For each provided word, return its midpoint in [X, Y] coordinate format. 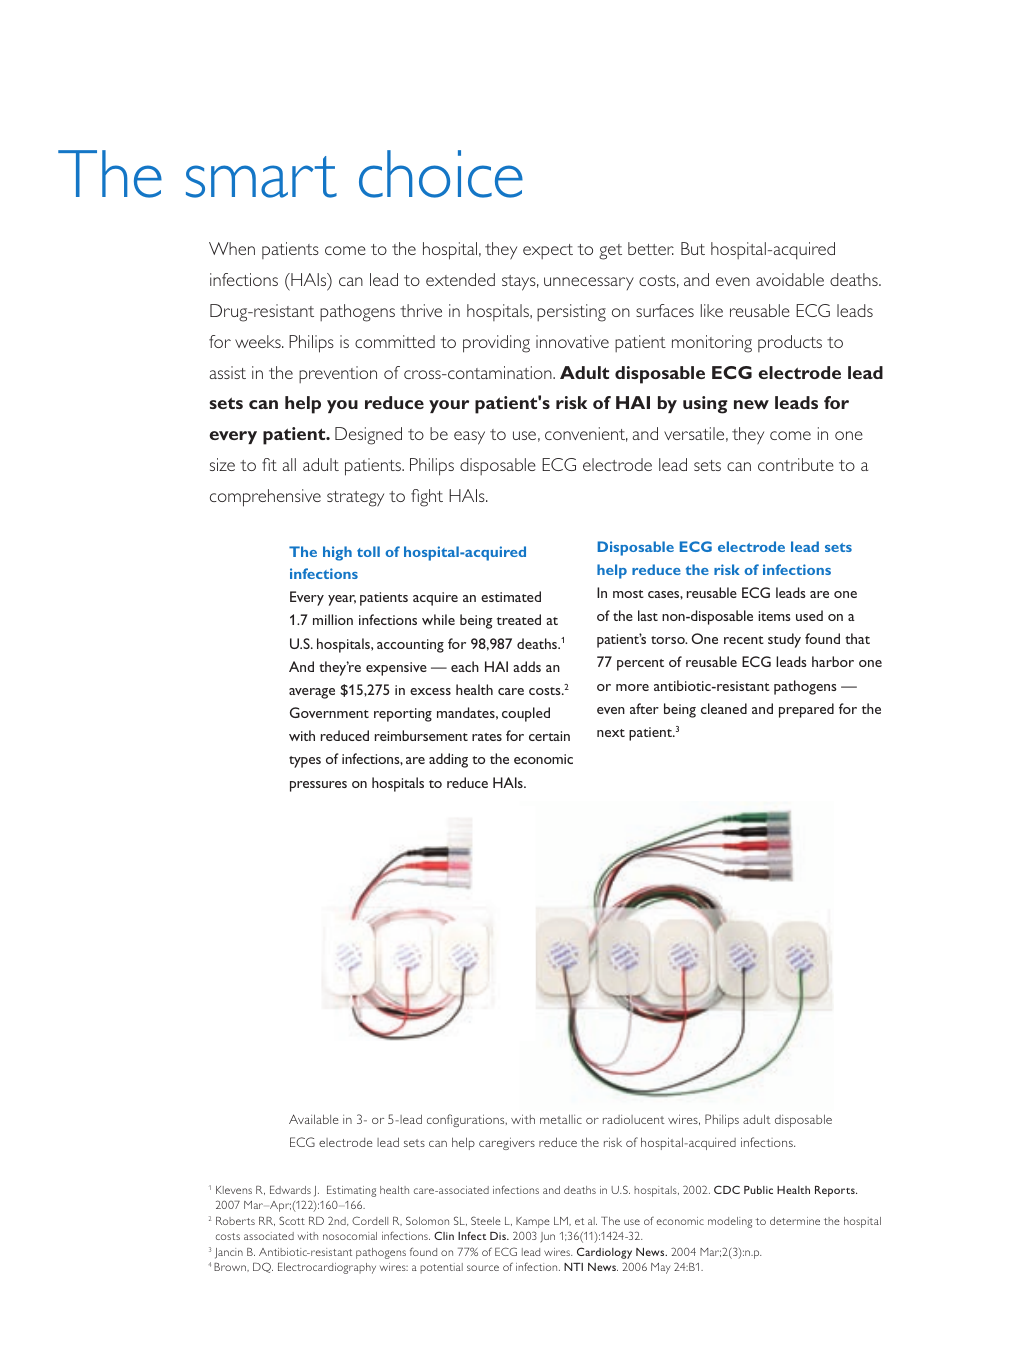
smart [261, 177]
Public [758, 1190]
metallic [561, 1119]
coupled [526, 714]
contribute [796, 464]
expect [548, 251]
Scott [292, 1220]
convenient [586, 434]
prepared [806, 710]
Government [329, 712]
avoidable [790, 279]
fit [269, 464]
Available [313, 1119]
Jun [547, 1237]
